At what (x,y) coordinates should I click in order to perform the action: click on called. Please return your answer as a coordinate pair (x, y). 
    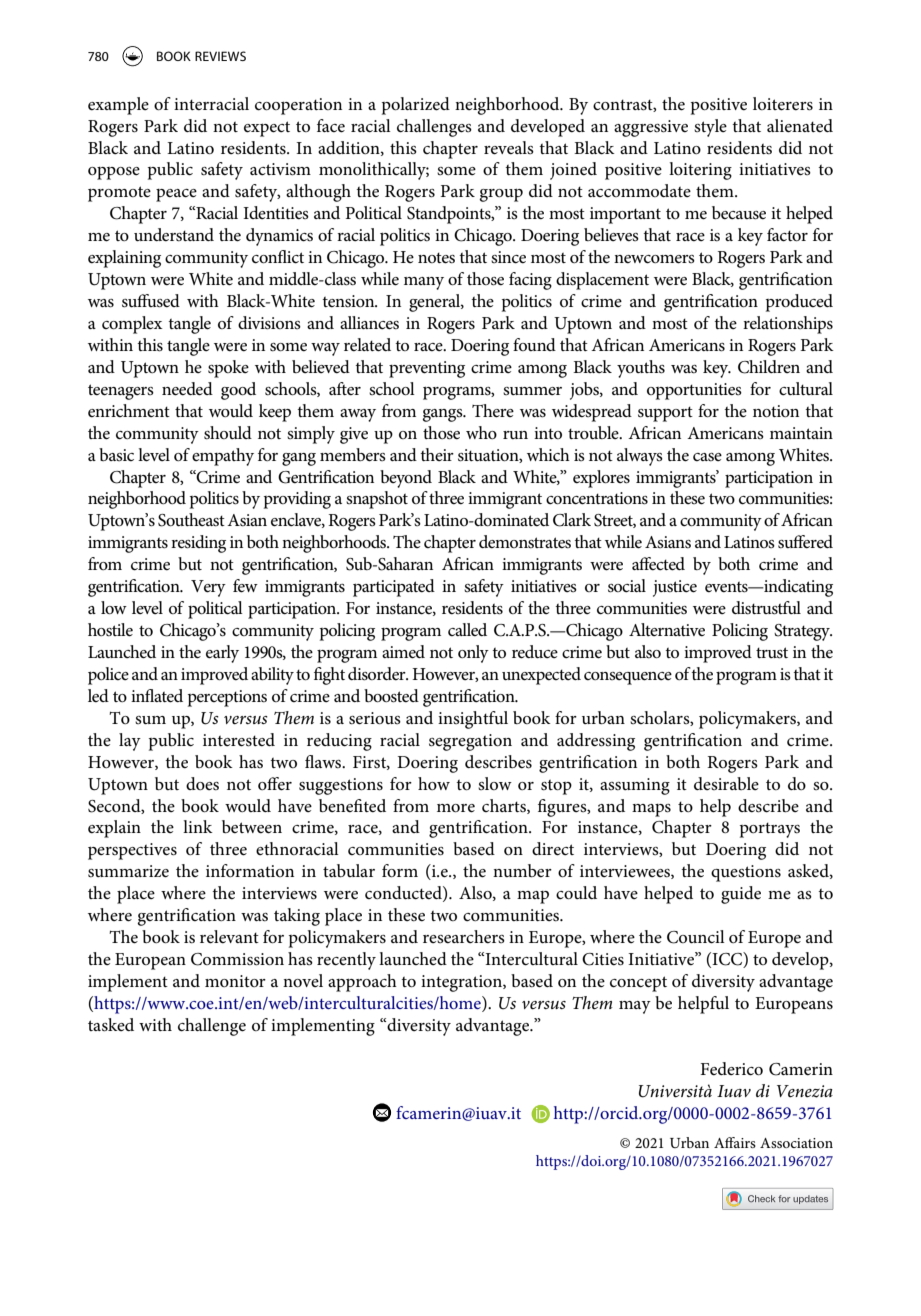
    Looking at the image, I should click on (467, 629).
